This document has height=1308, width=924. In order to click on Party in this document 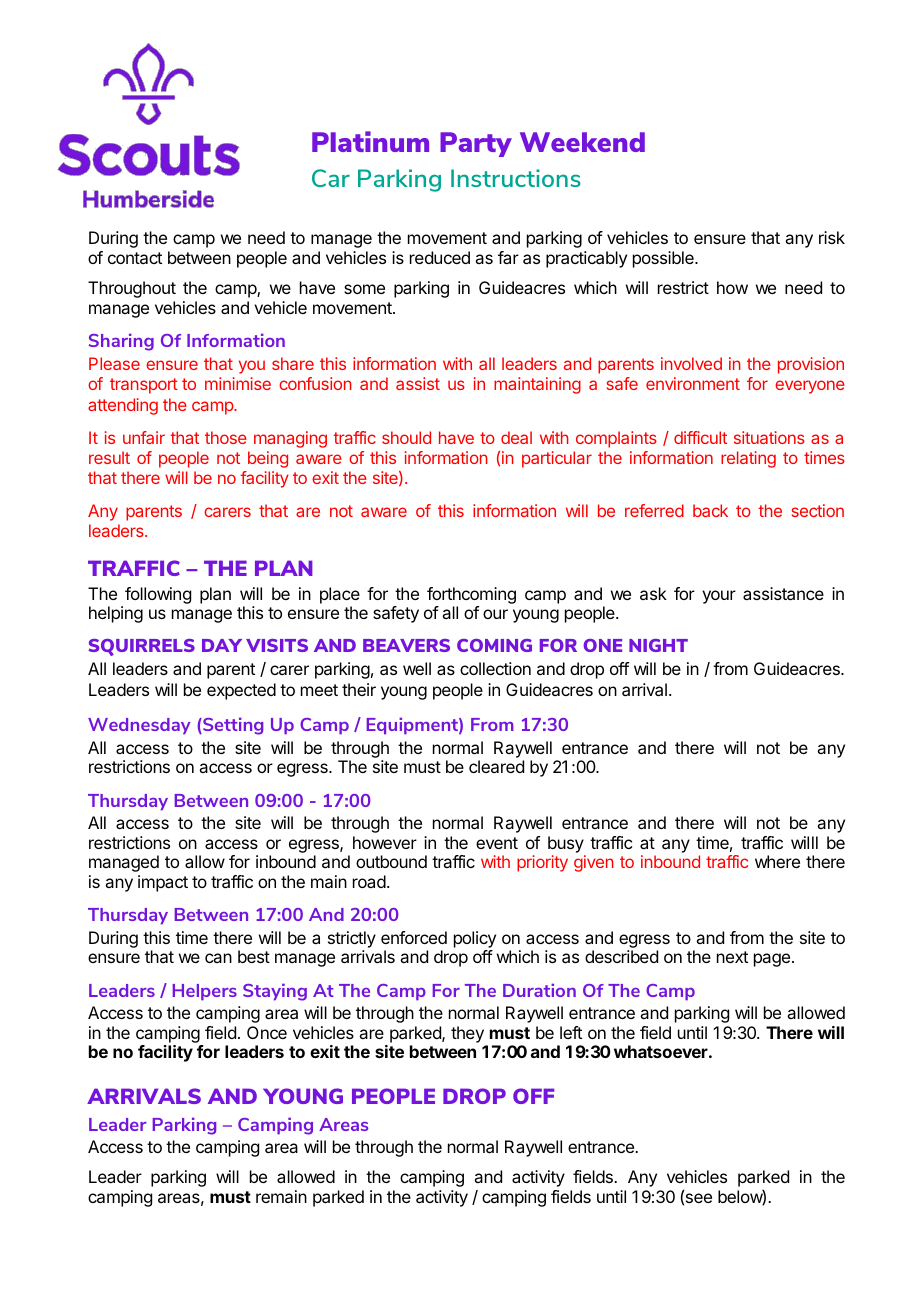, I will do `click(476, 144)`.
